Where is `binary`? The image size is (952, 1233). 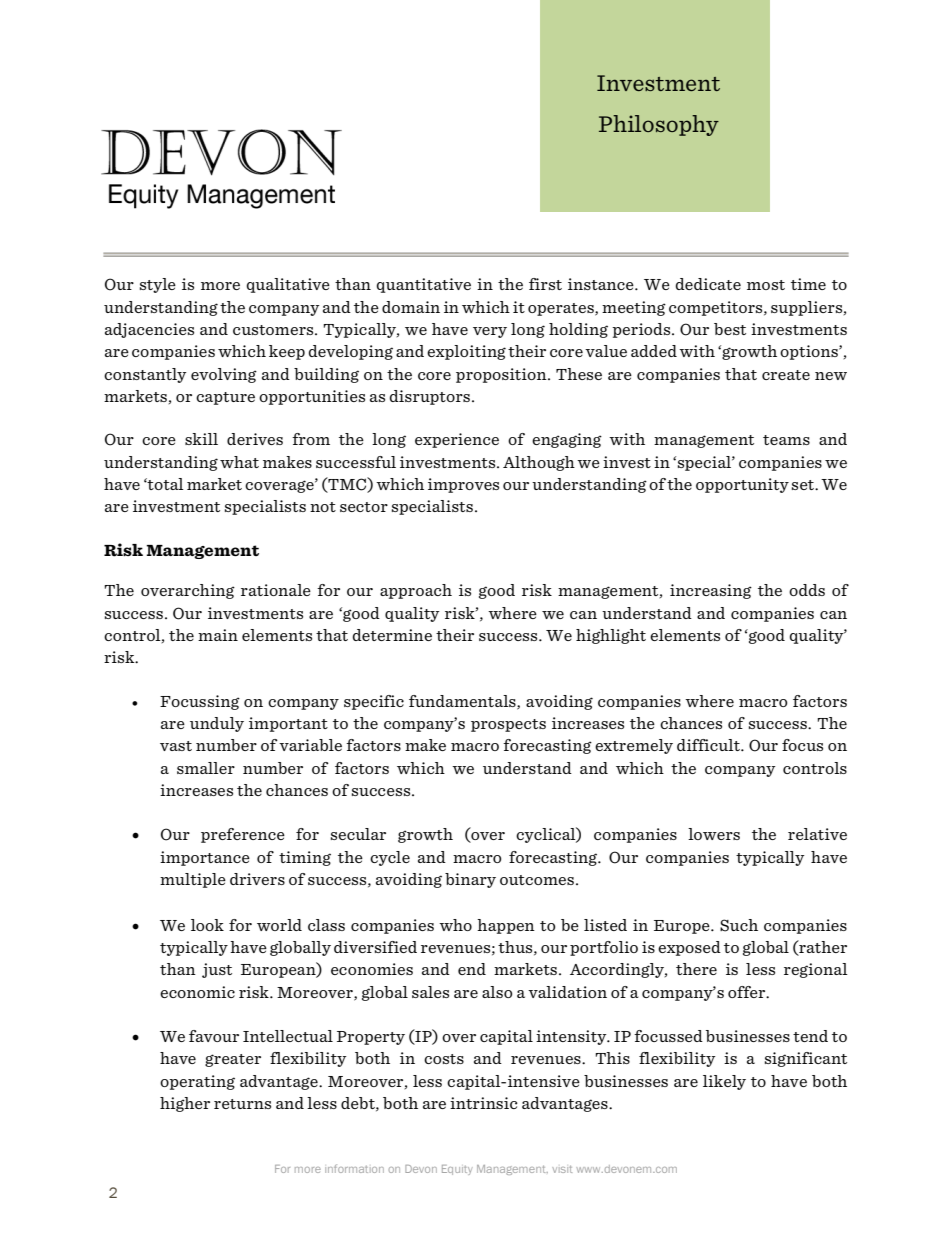
binary is located at coordinates (470, 880).
